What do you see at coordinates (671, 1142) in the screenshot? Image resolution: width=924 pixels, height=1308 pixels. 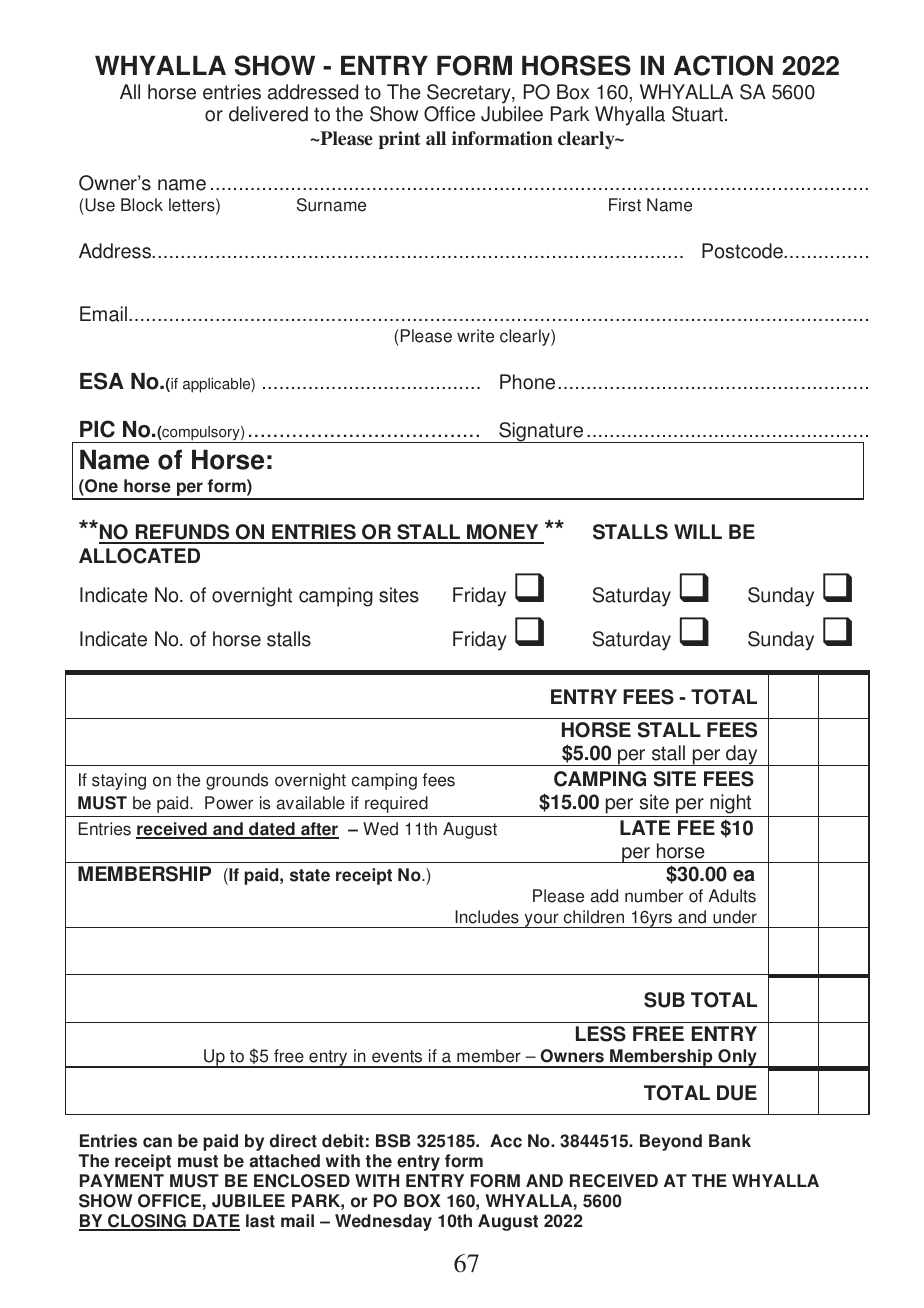 I see `Beyond` at bounding box center [671, 1142].
